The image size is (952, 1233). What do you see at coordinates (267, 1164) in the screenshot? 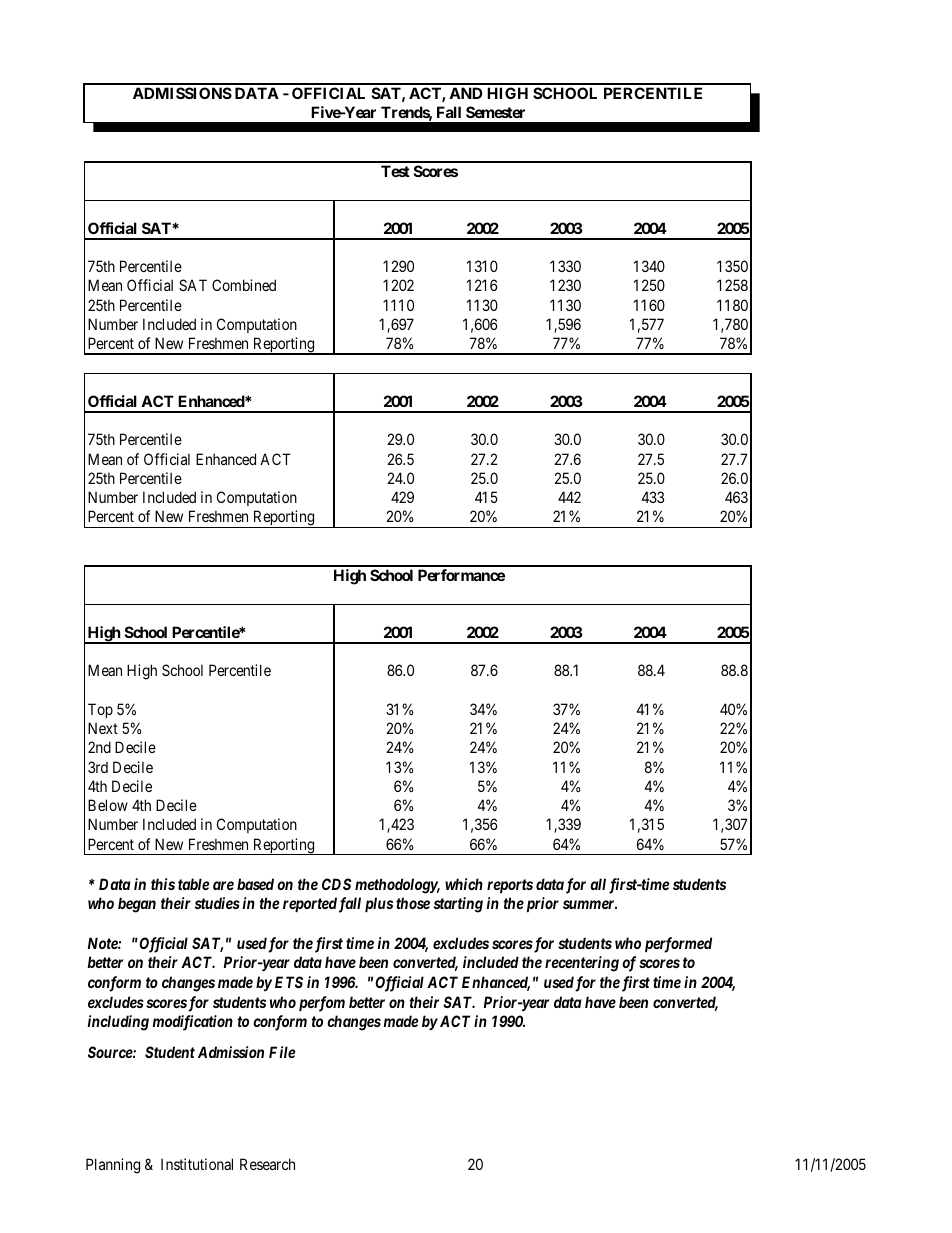
I see `Research` at bounding box center [267, 1164].
